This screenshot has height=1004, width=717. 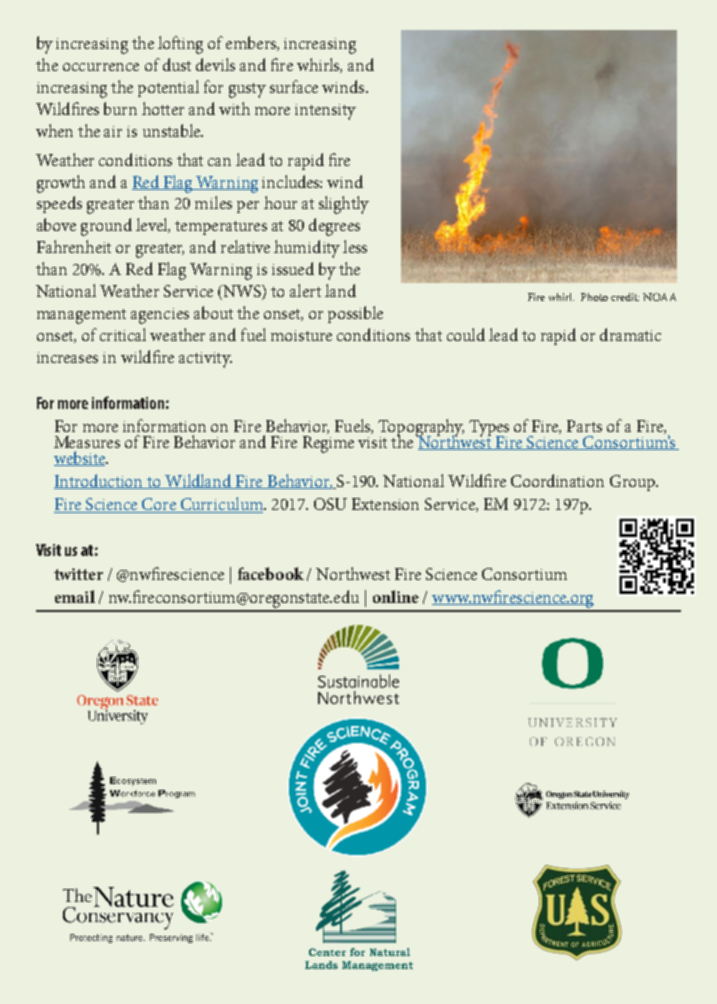 I want to click on less, so click(x=355, y=246).
